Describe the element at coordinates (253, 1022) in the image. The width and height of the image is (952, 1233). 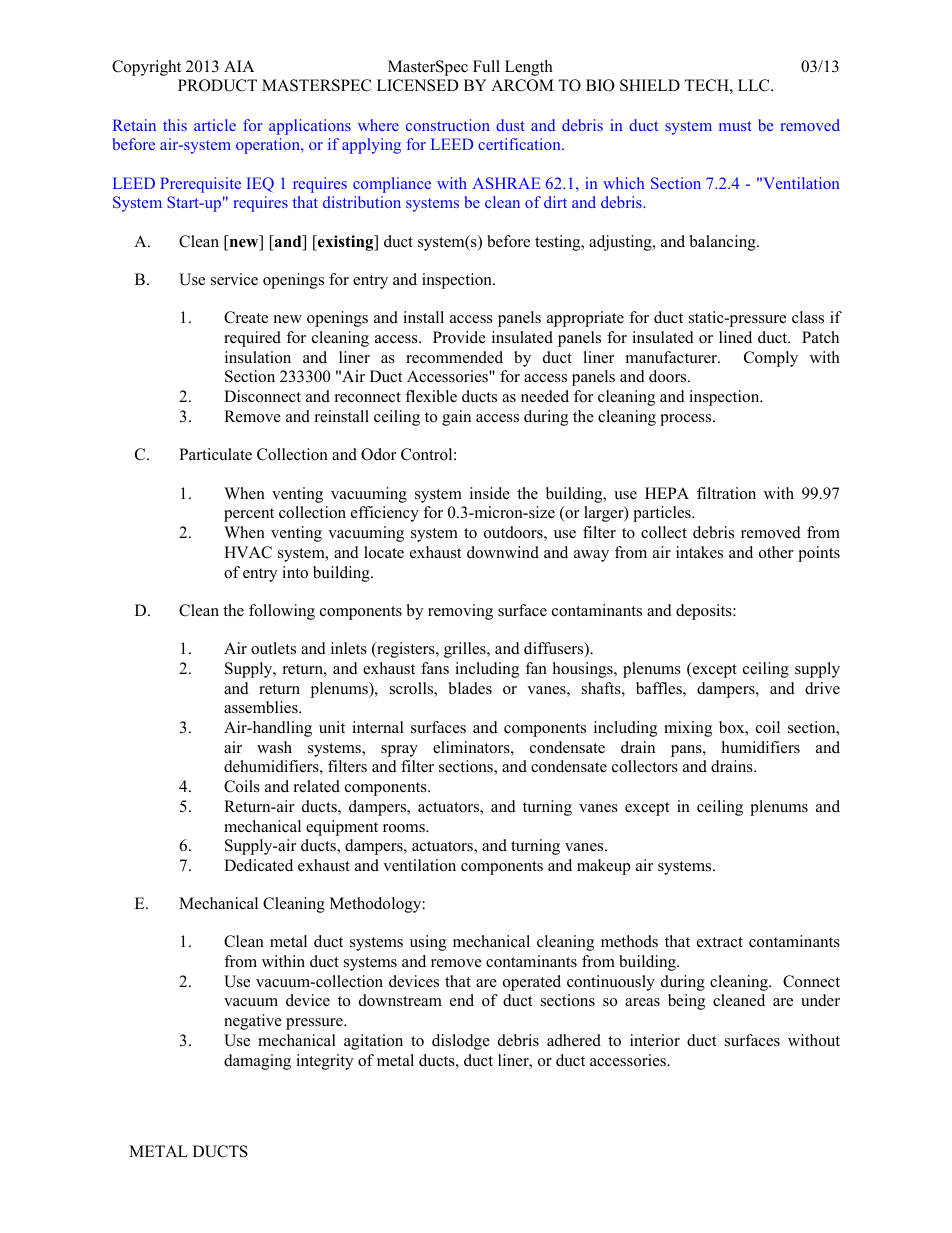
I see `negative` at that location.
